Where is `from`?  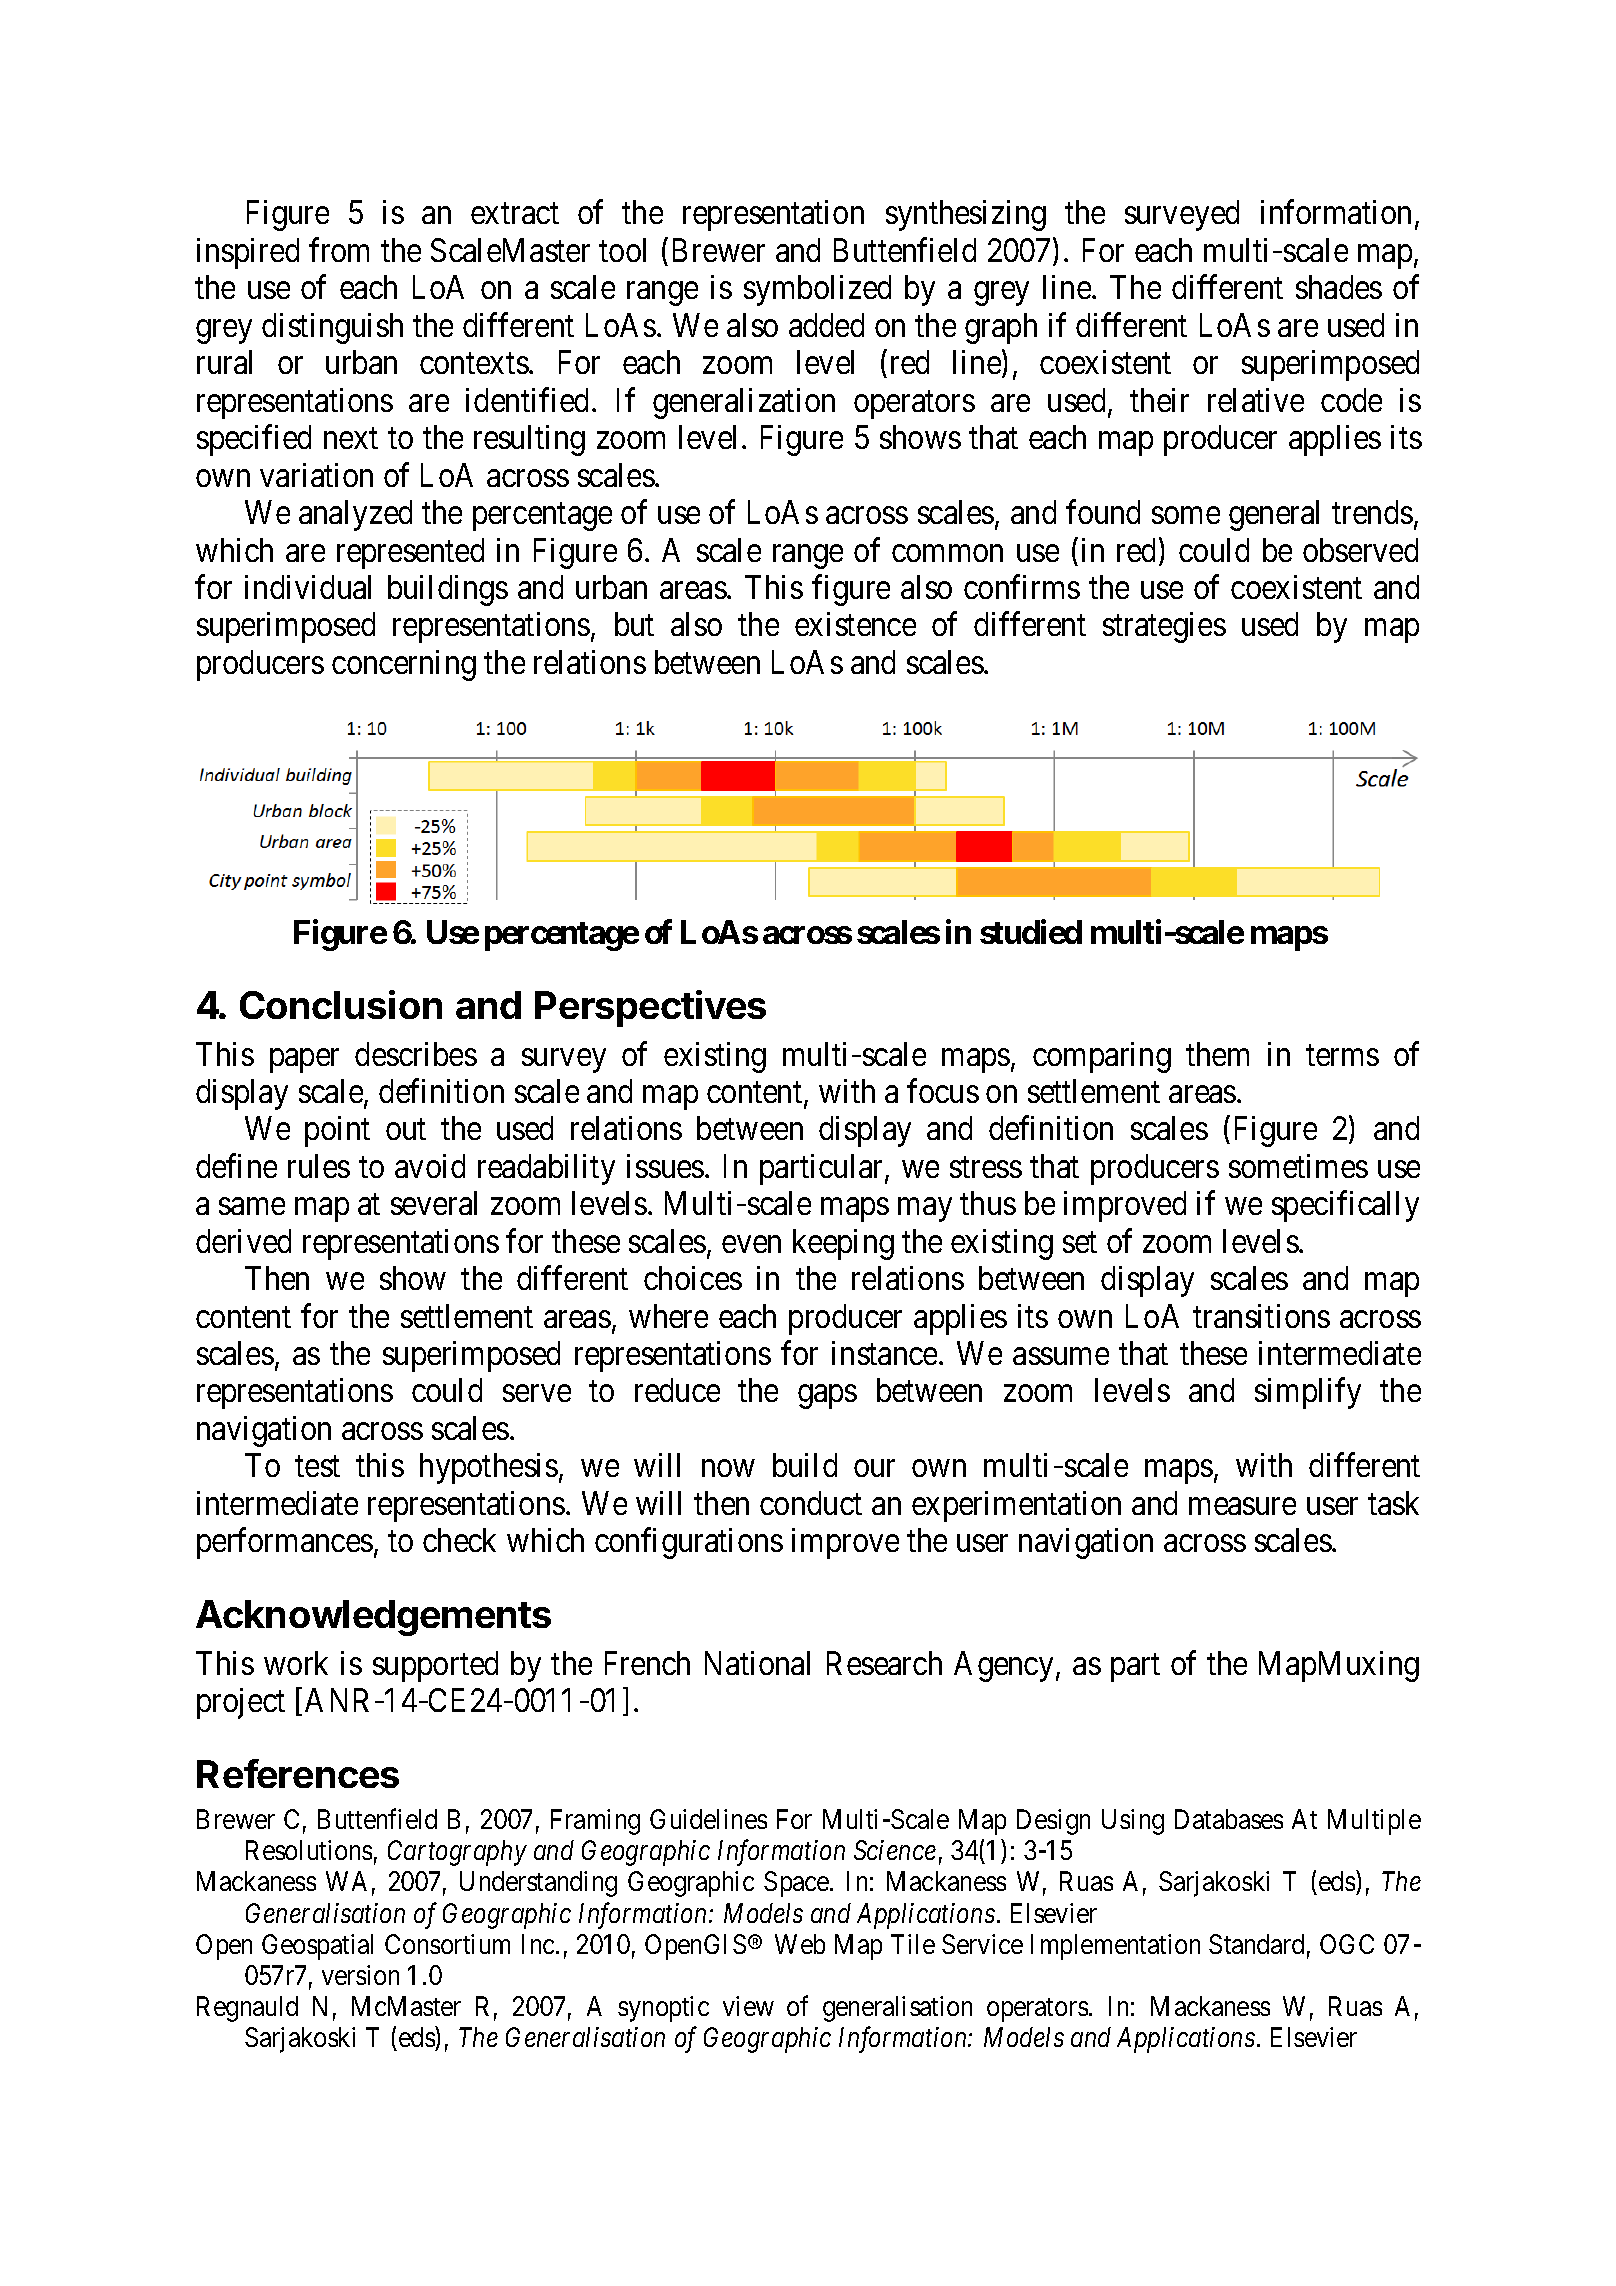
from is located at coordinates (339, 250).
